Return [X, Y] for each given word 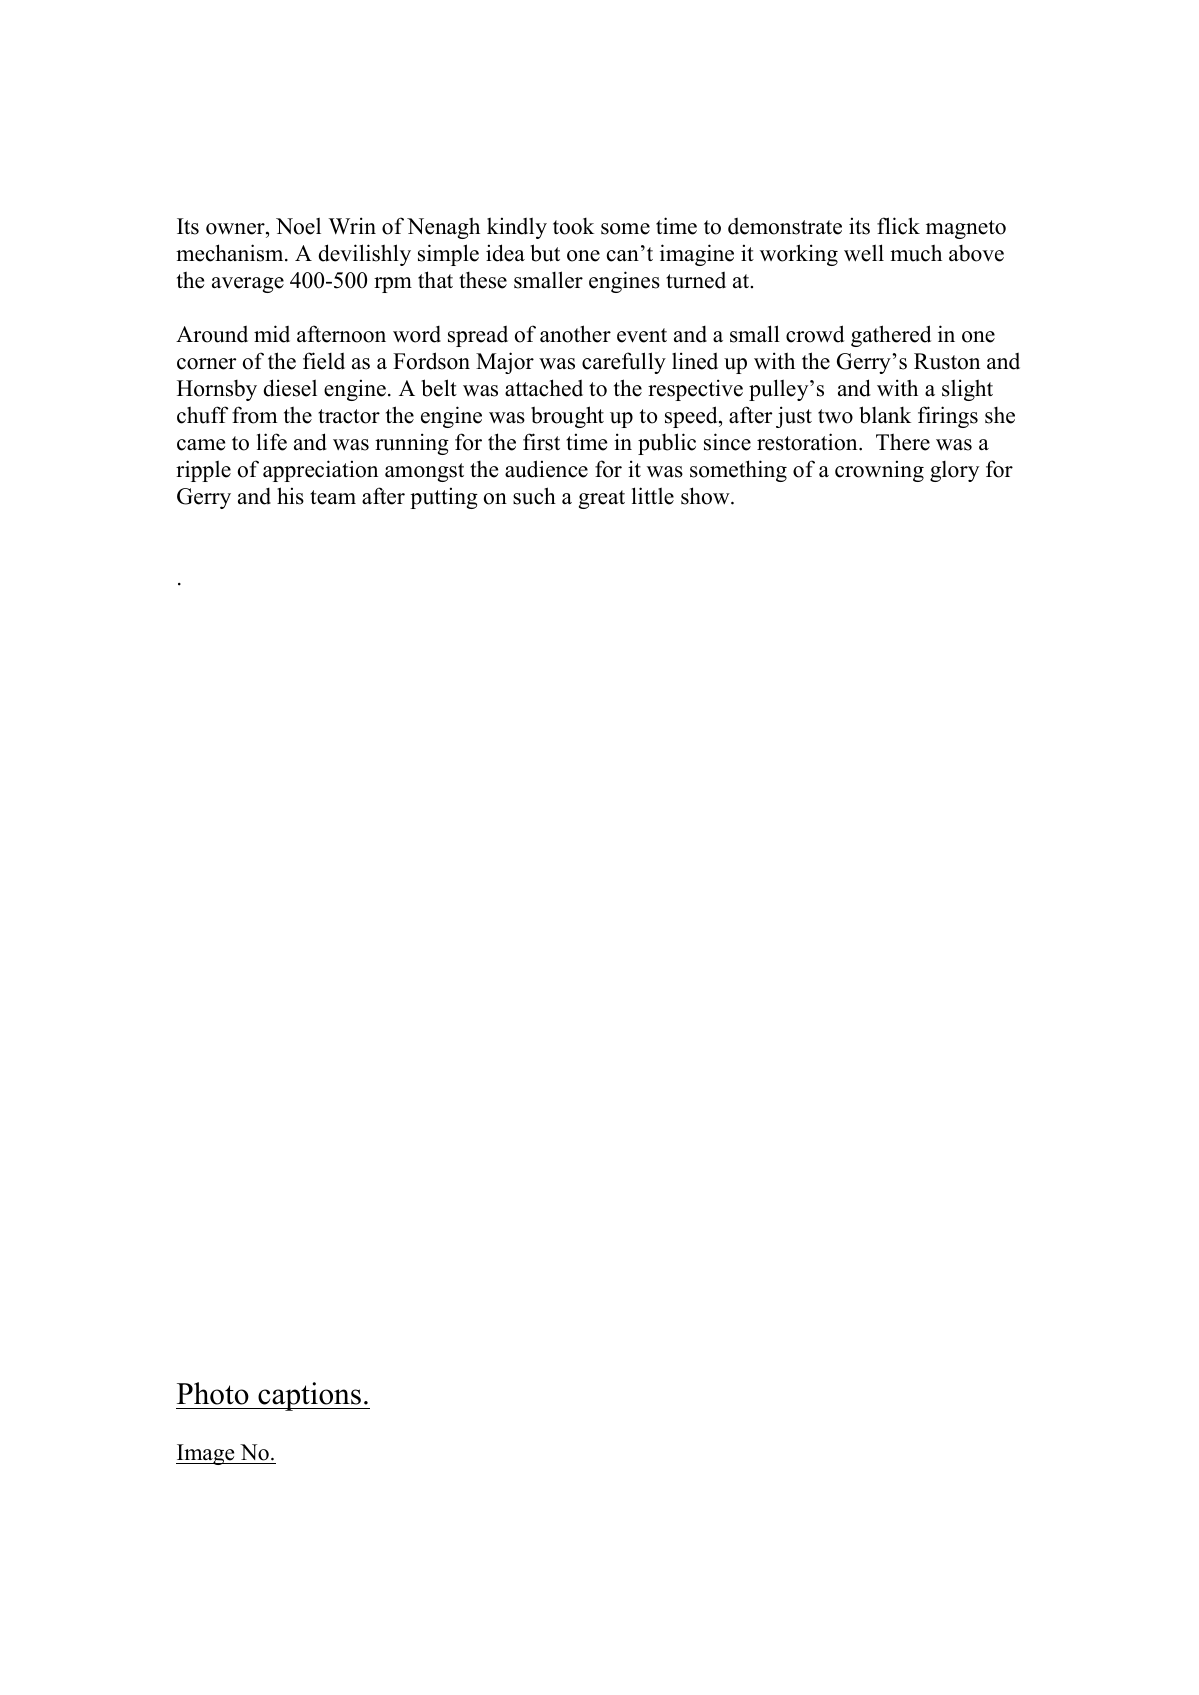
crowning [879, 471]
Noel [298, 226]
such [534, 496]
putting [444, 498]
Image [206, 1454]
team [333, 497]
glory [954, 471]
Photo [213, 1393]
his [290, 496]
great [602, 499]
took [573, 226]
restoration [808, 442]
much [916, 253]
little [653, 496]
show [706, 496]
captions [309, 1396]
